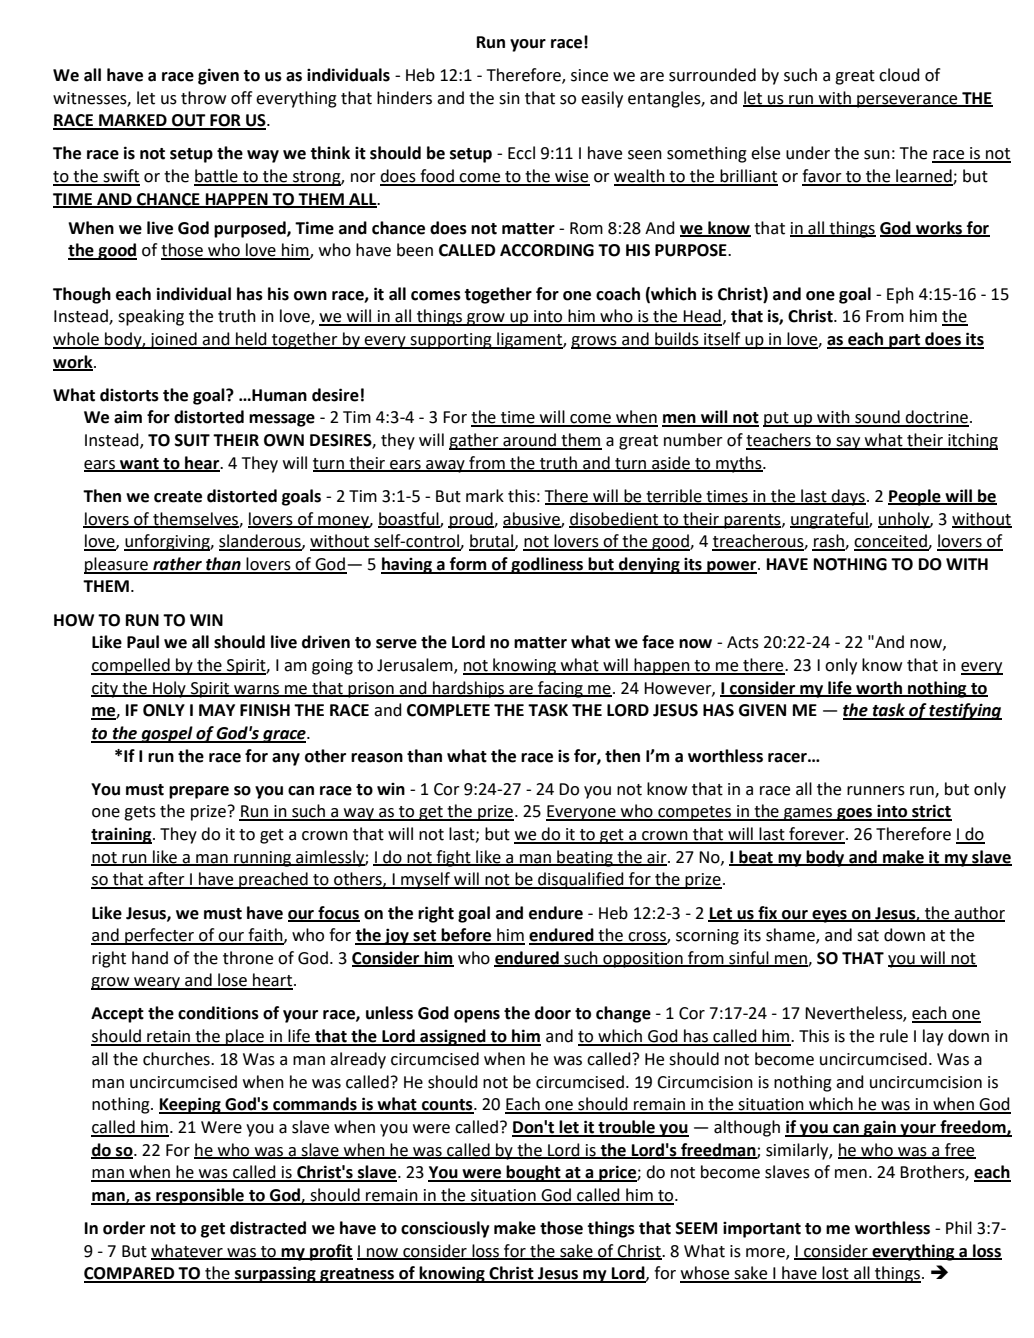 Image resolution: width=1034 pixels, height=1338 pixels. I want to click on before, so click(466, 936).
